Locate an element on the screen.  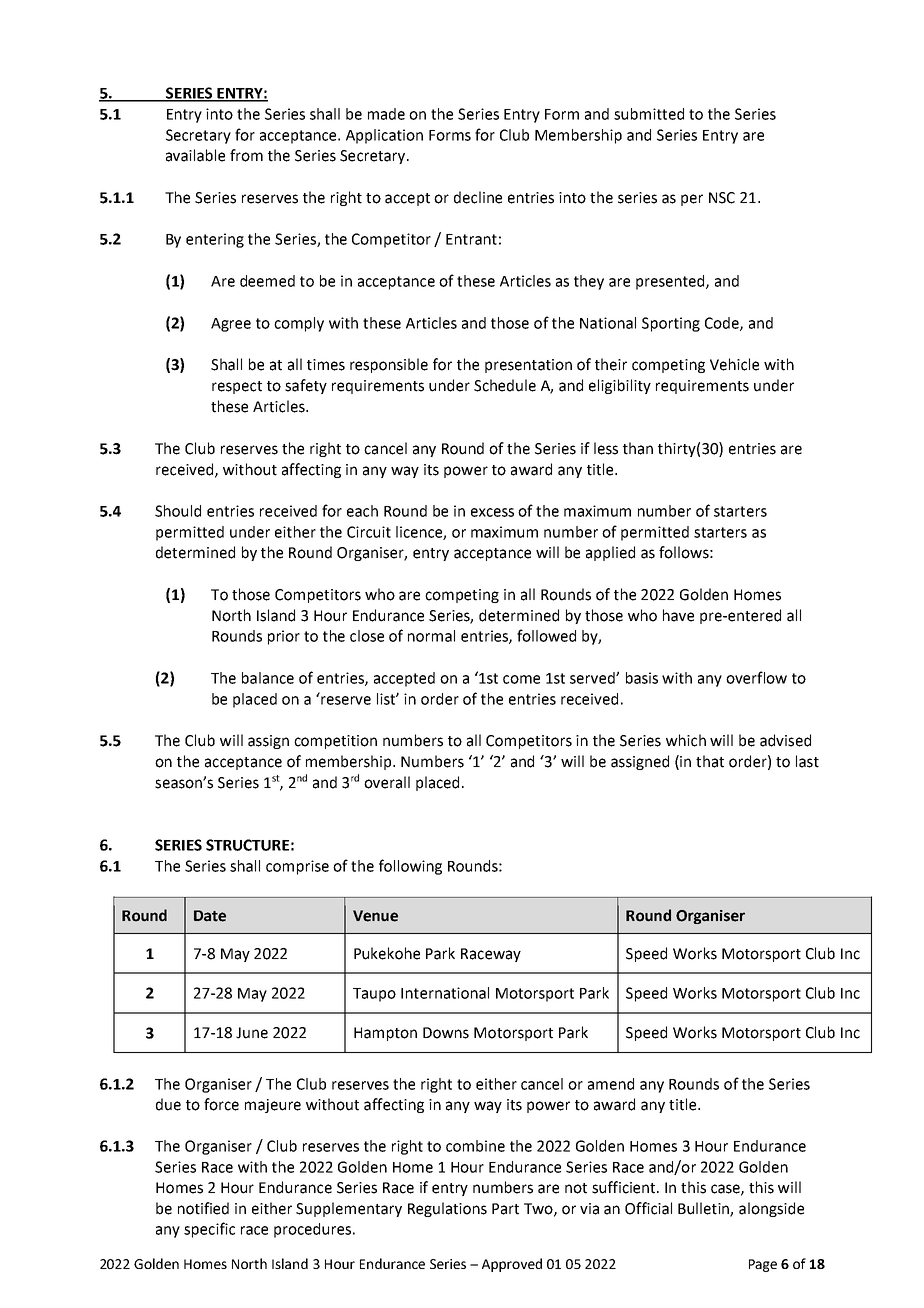
Should is located at coordinates (178, 511).
